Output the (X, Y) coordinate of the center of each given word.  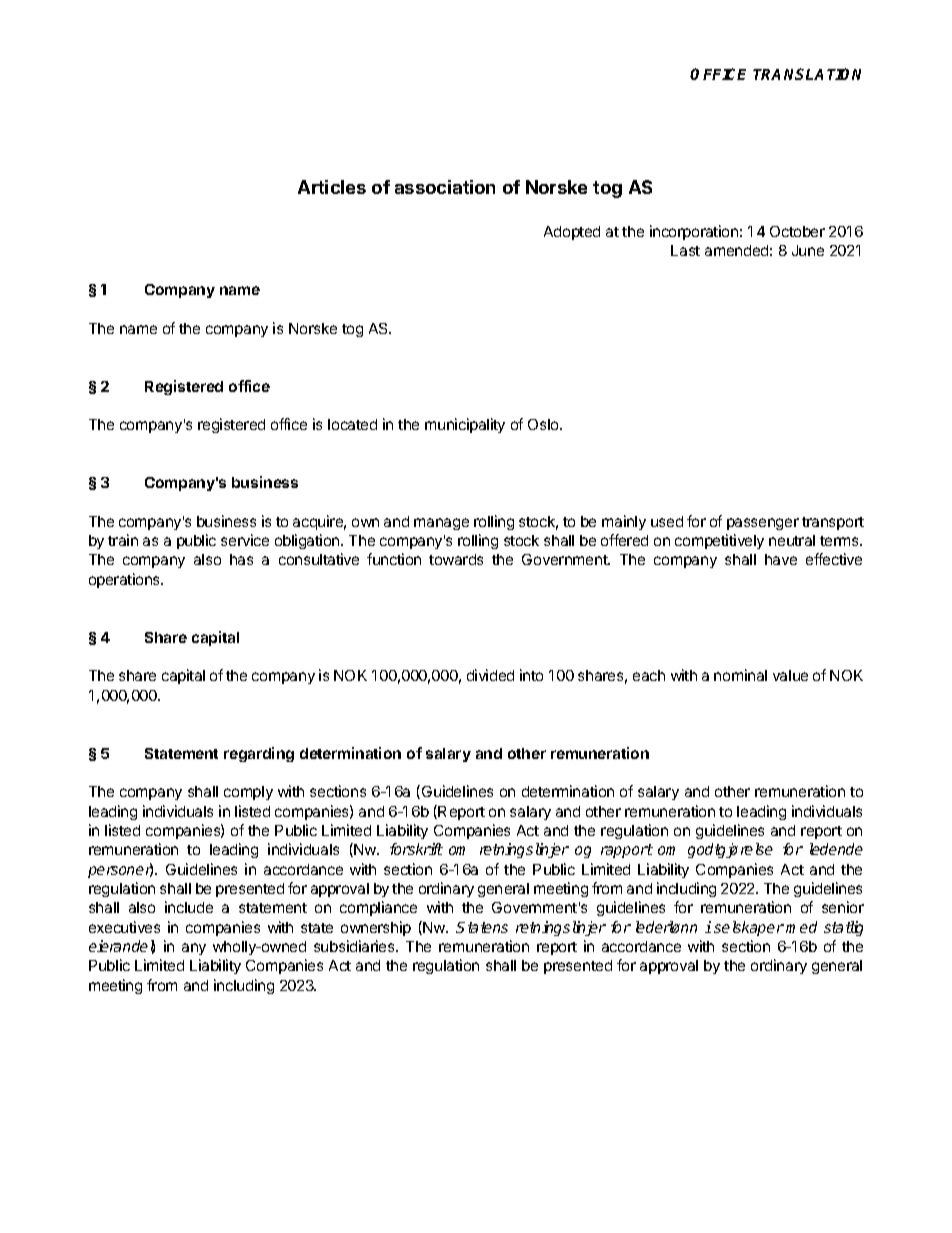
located (352, 424)
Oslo (544, 424)
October (797, 231)
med (801, 927)
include (189, 907)
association (445, 187)
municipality (465, 425)
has (241, 559)
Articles (332, 187)
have (781, 559)
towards (456, 559)
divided (490, 675)
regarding (259, 754)
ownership (376, 928)
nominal (740, 675)
